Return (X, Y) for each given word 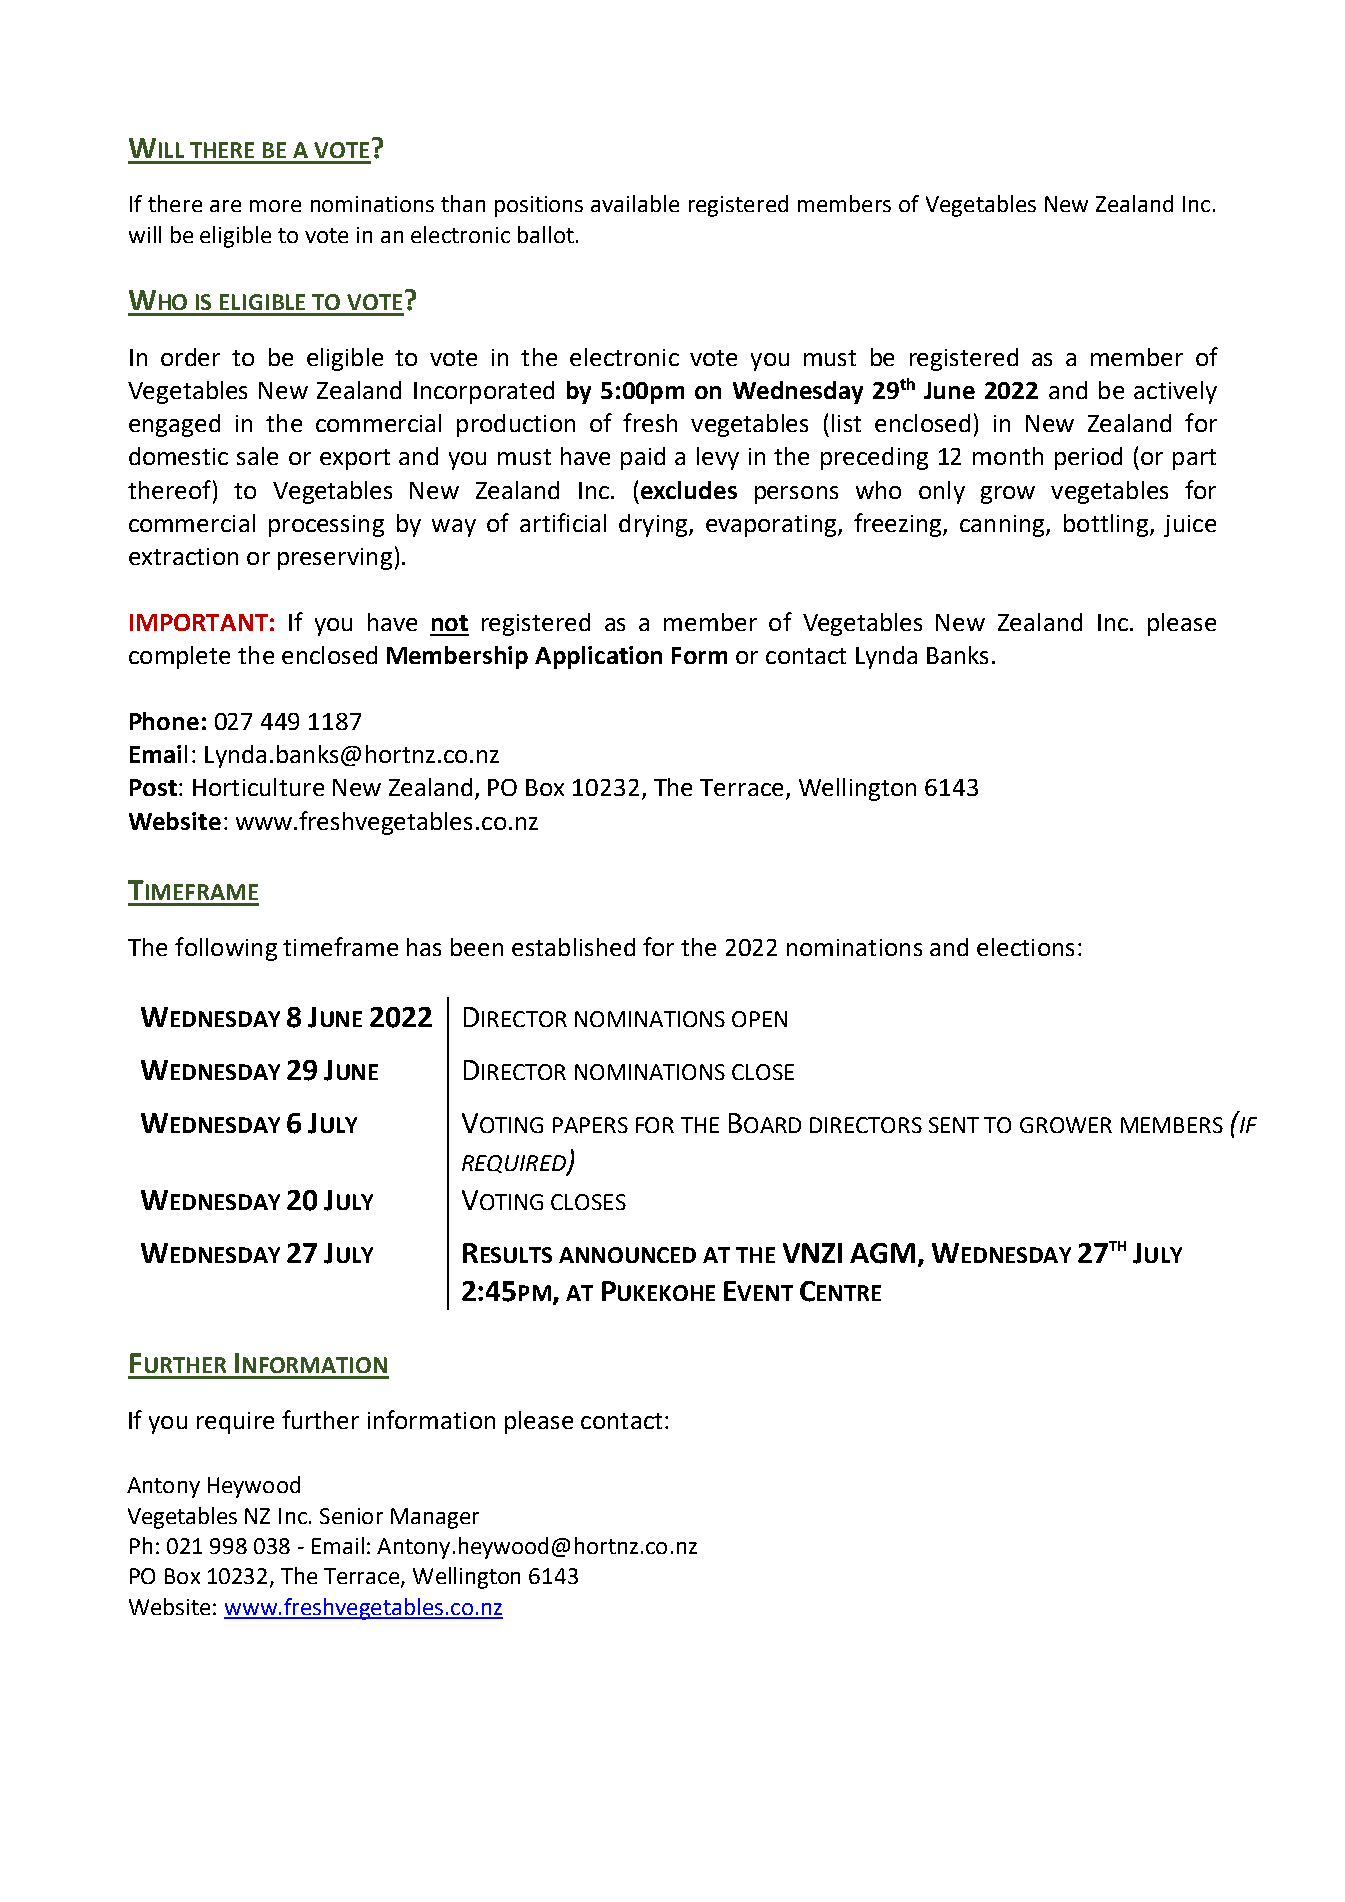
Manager (435, 1518)
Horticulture (258, 787)
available (635, 203)
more (275, 206)
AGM (882, 1253)
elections (1025, 947)
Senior (351, 1516)
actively (1175, 392)
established (573, 947)
